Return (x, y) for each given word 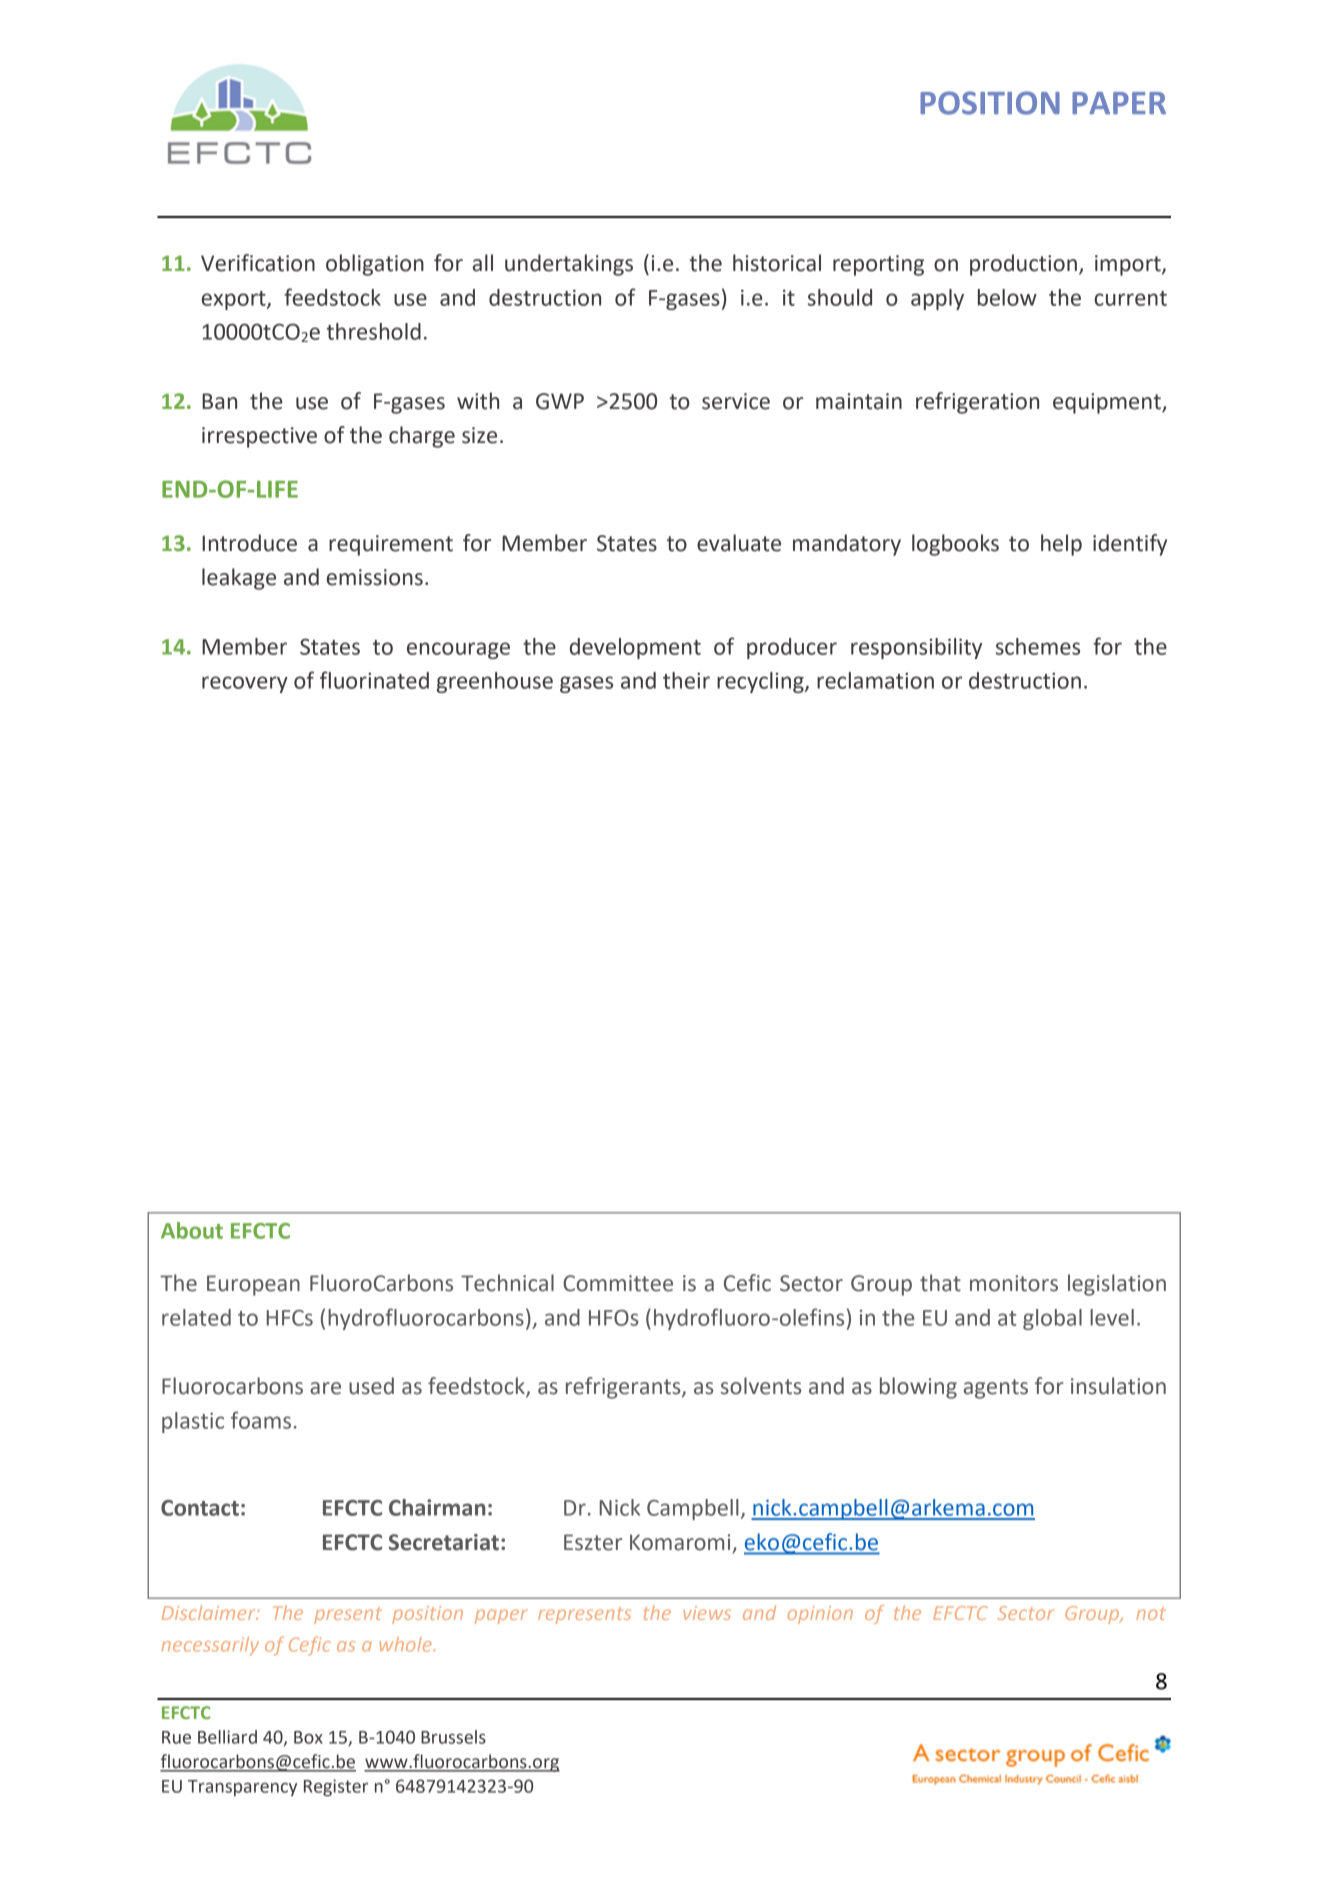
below (1007, 297)
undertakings (569, 265)
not (1151, 1613)
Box (308, 1737)
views (707, 1613)
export (235, 300)
